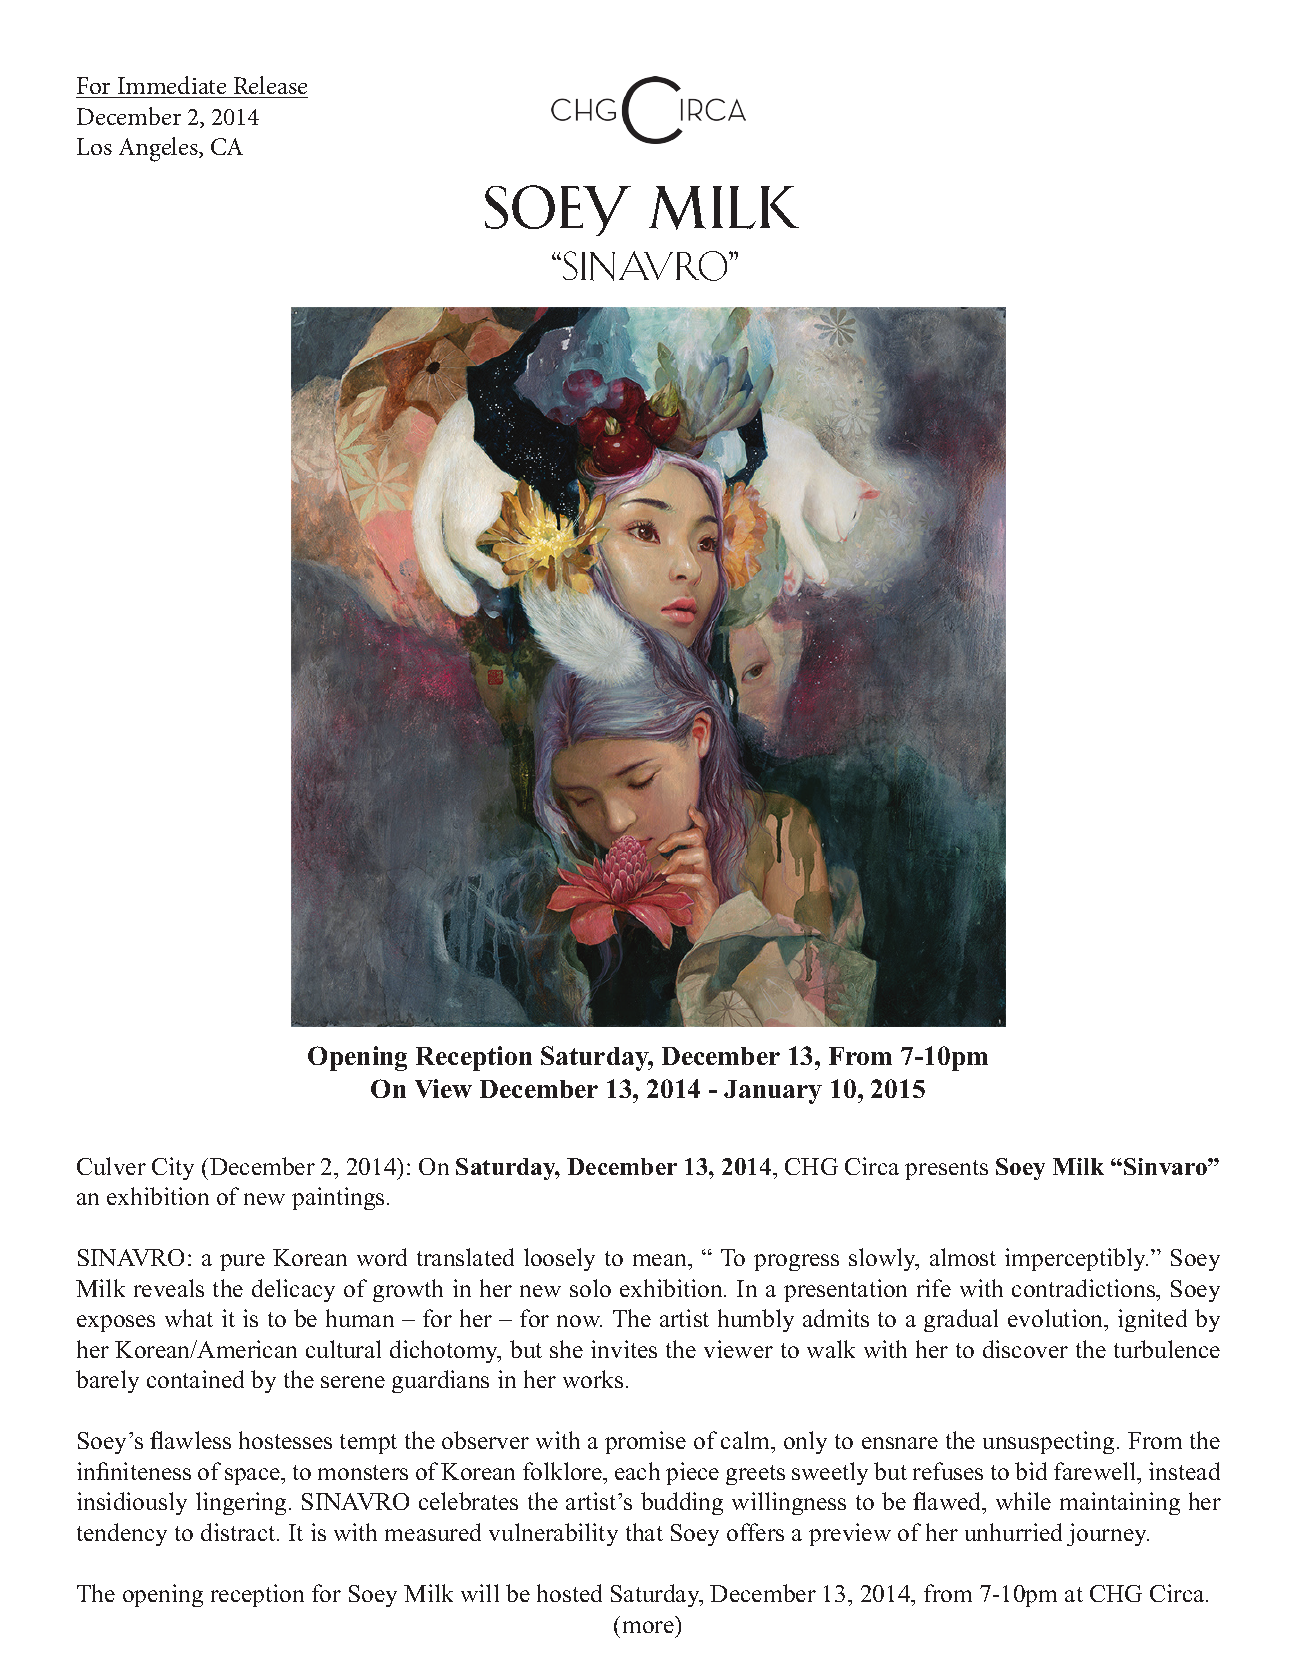  I want to click on distract, so click(239, 1532).
